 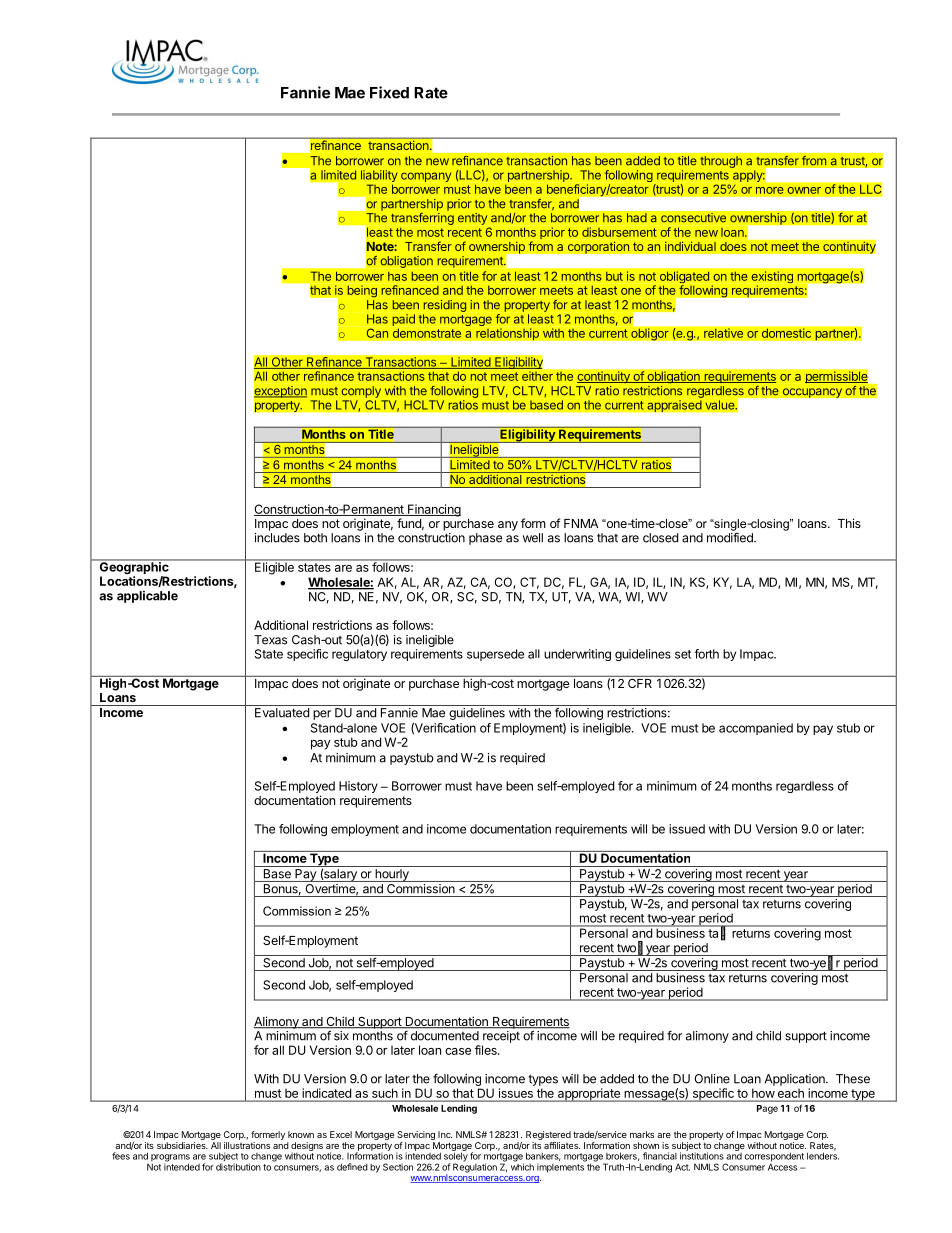 What do you see at coordinates (426, 177) in the image?
I see `company` at bounding box center [426, 177].
